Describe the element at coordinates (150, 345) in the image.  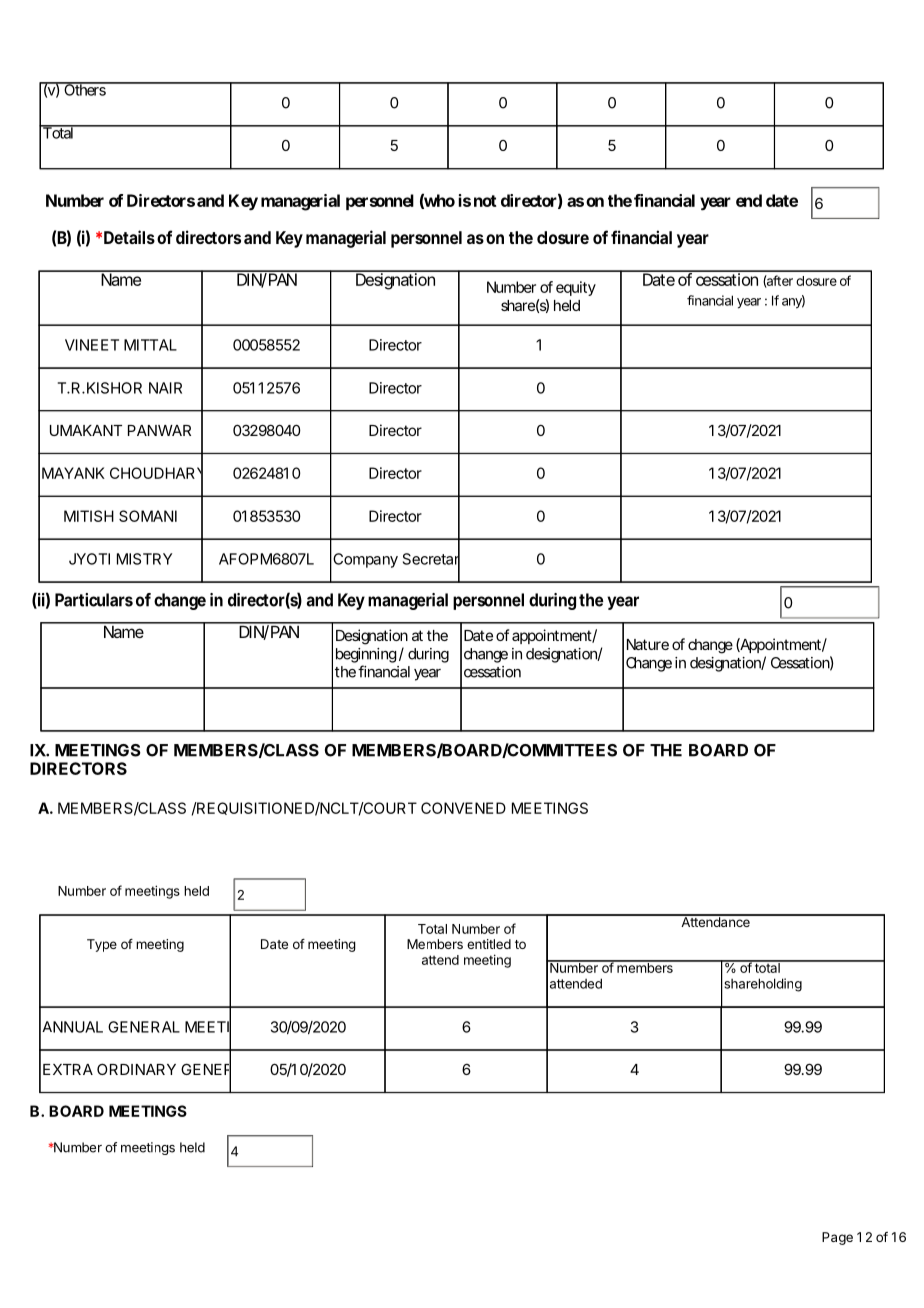
I see `MITTAL` at that location.
